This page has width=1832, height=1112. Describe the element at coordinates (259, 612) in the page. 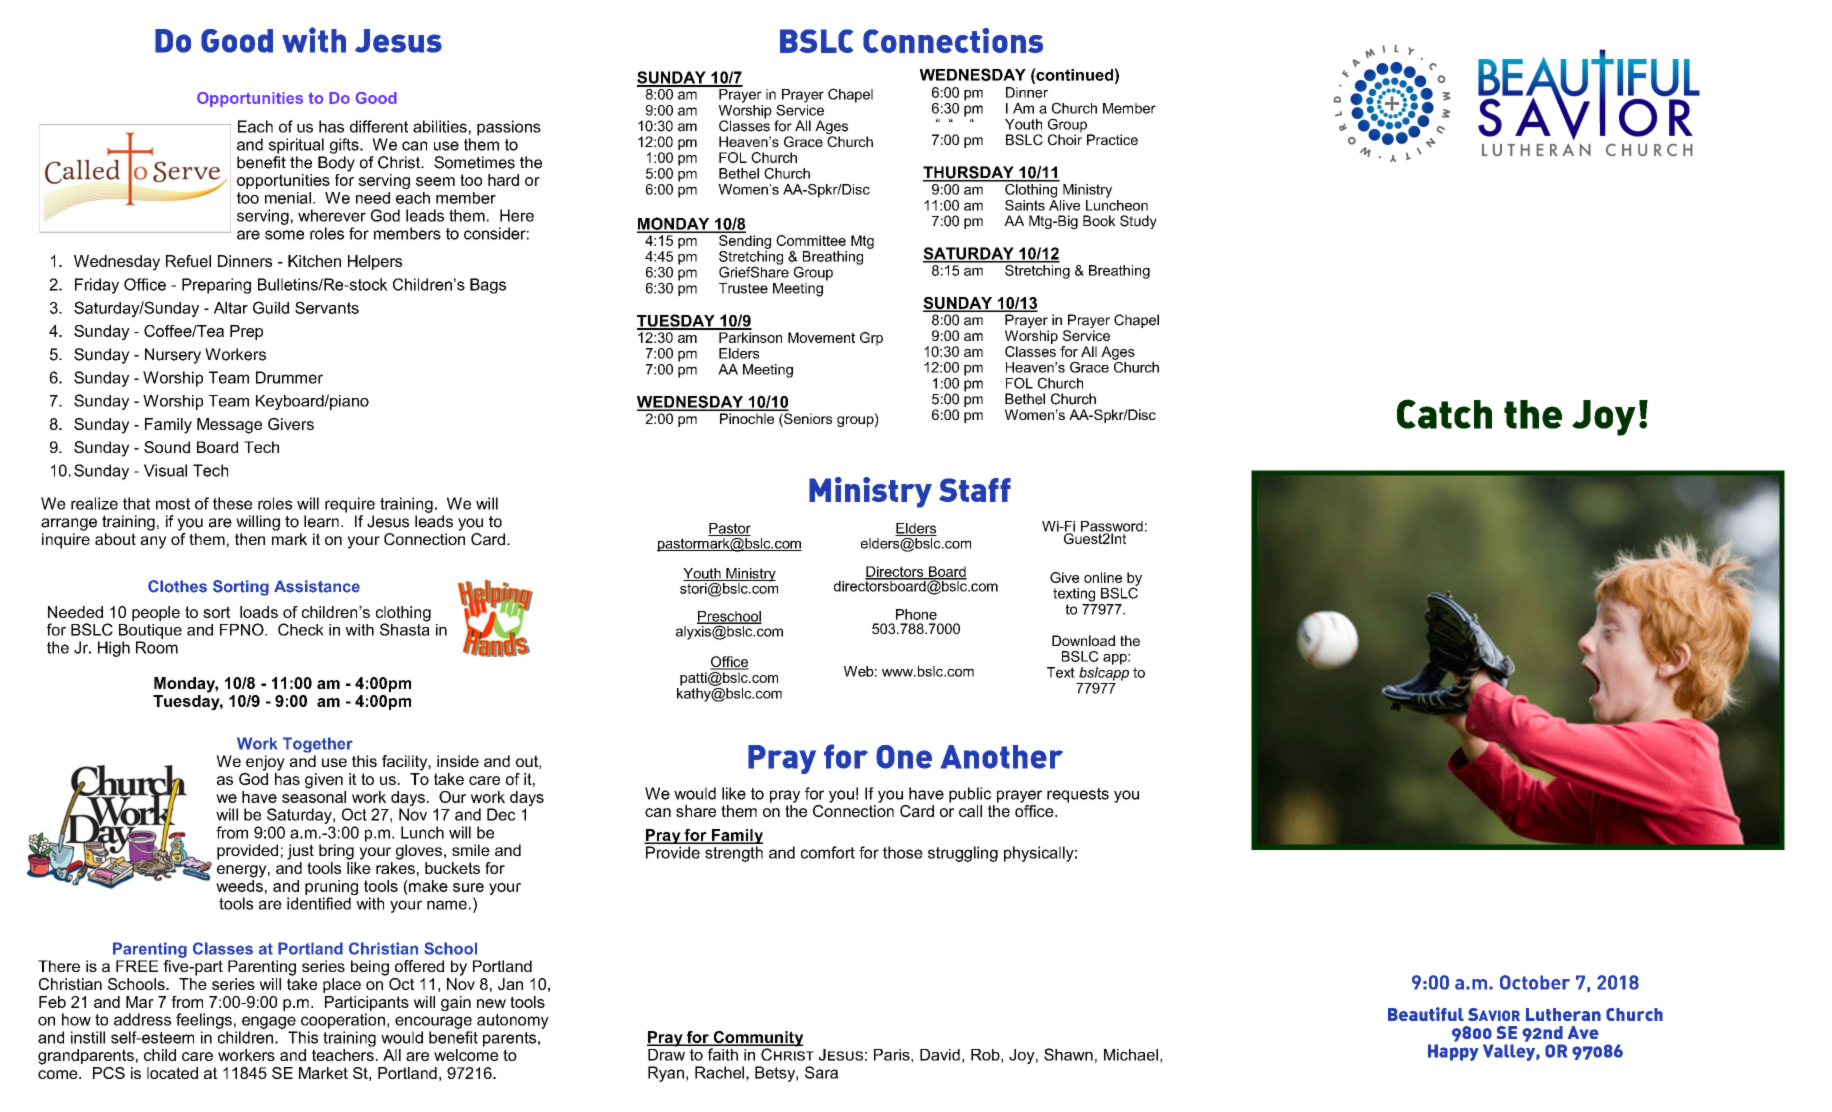

I see `loads` at that location.
